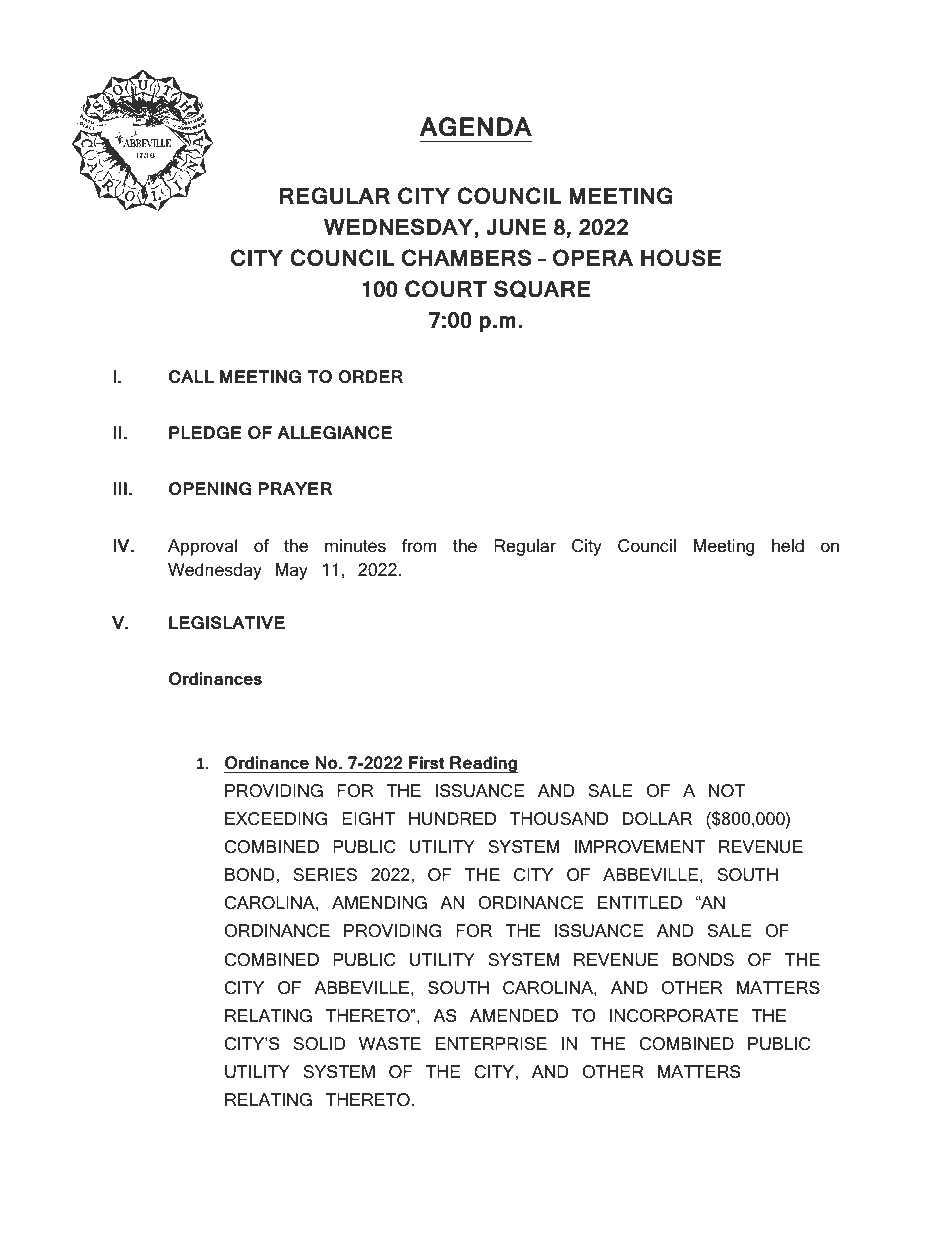  I want to click on HUNDRED, so click(452, 819).
